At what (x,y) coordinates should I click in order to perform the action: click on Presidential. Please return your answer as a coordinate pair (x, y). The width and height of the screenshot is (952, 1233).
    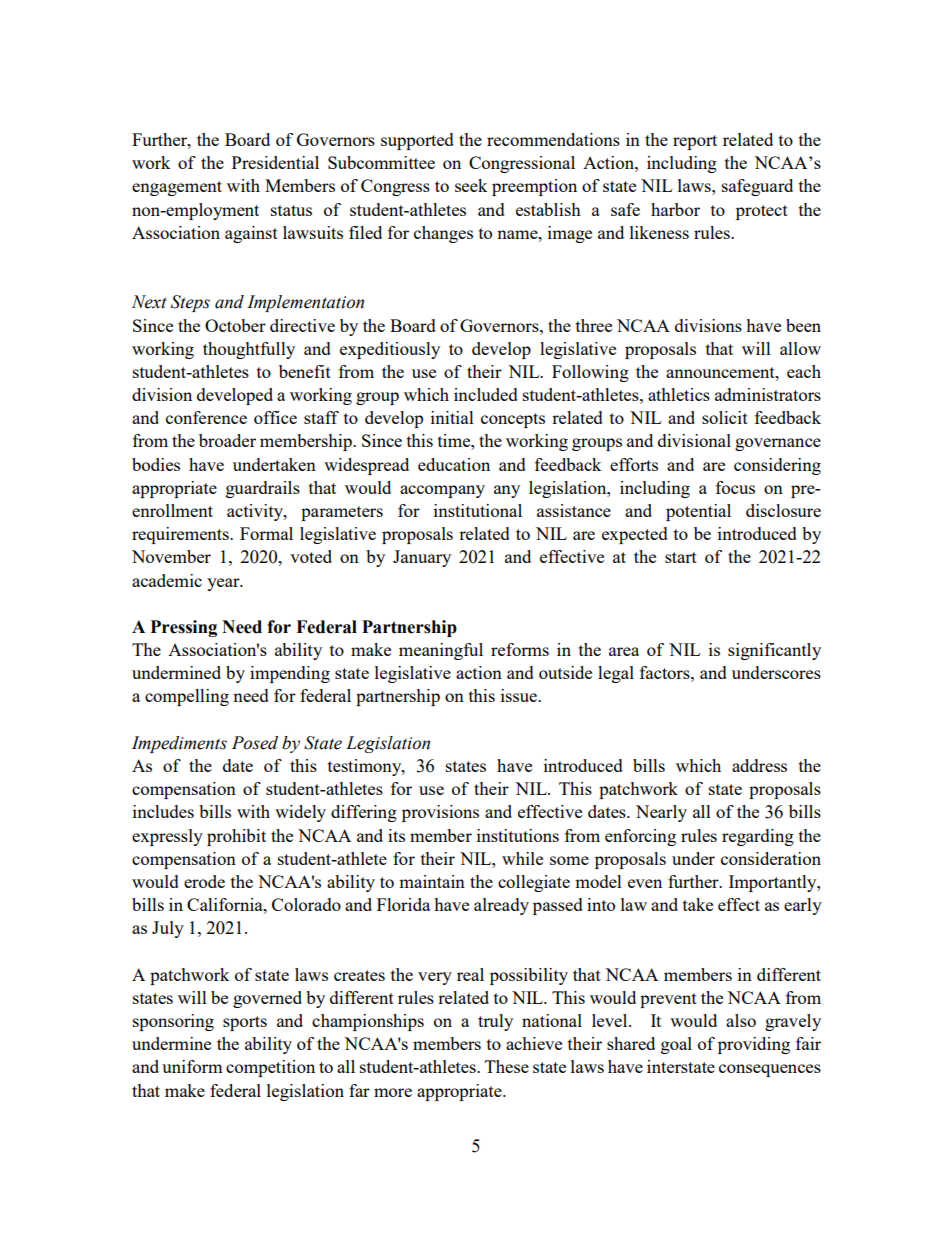
    Looking at the image, I should click on (275, 162).
